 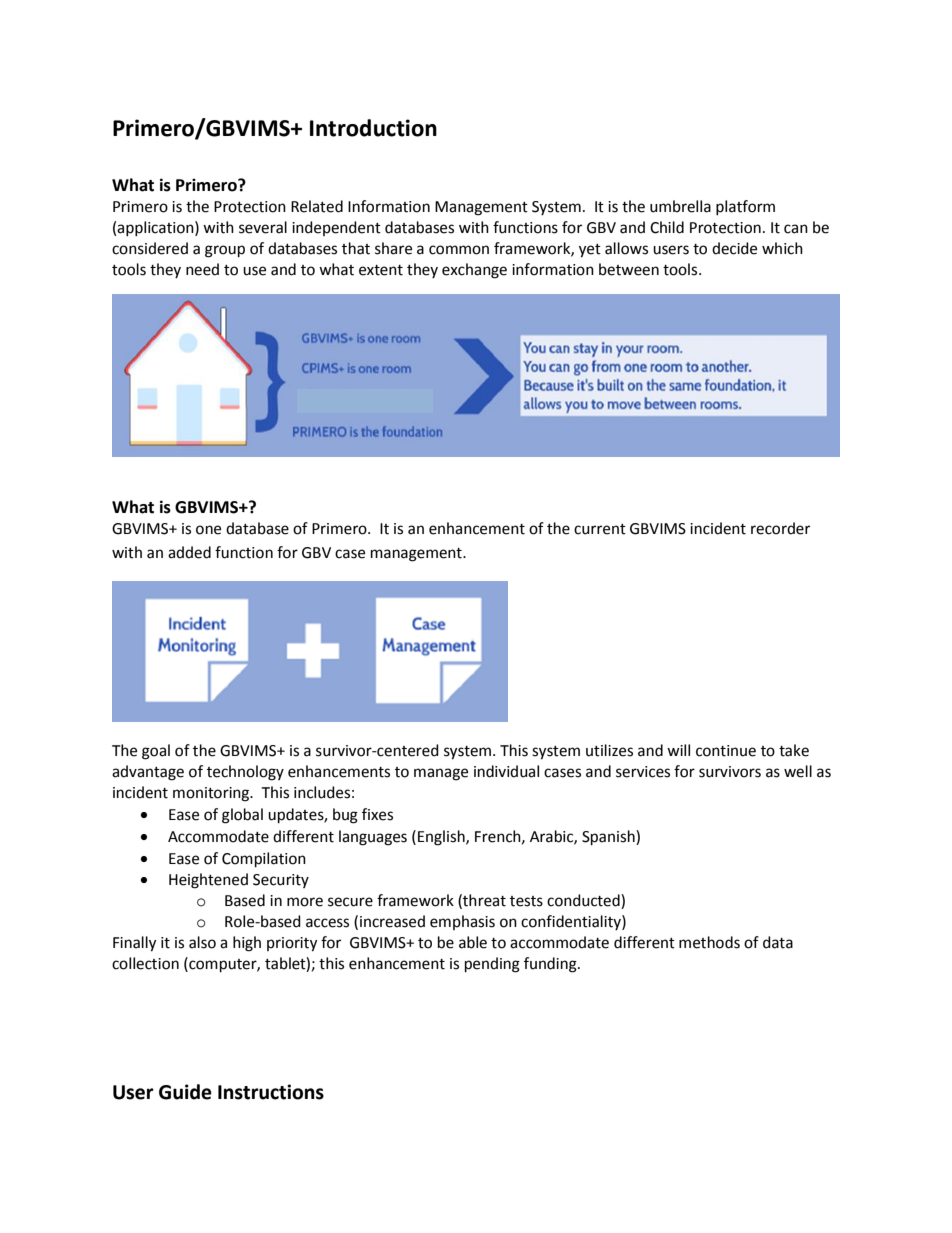 I want to click on need, so click(x=202, y=269).
